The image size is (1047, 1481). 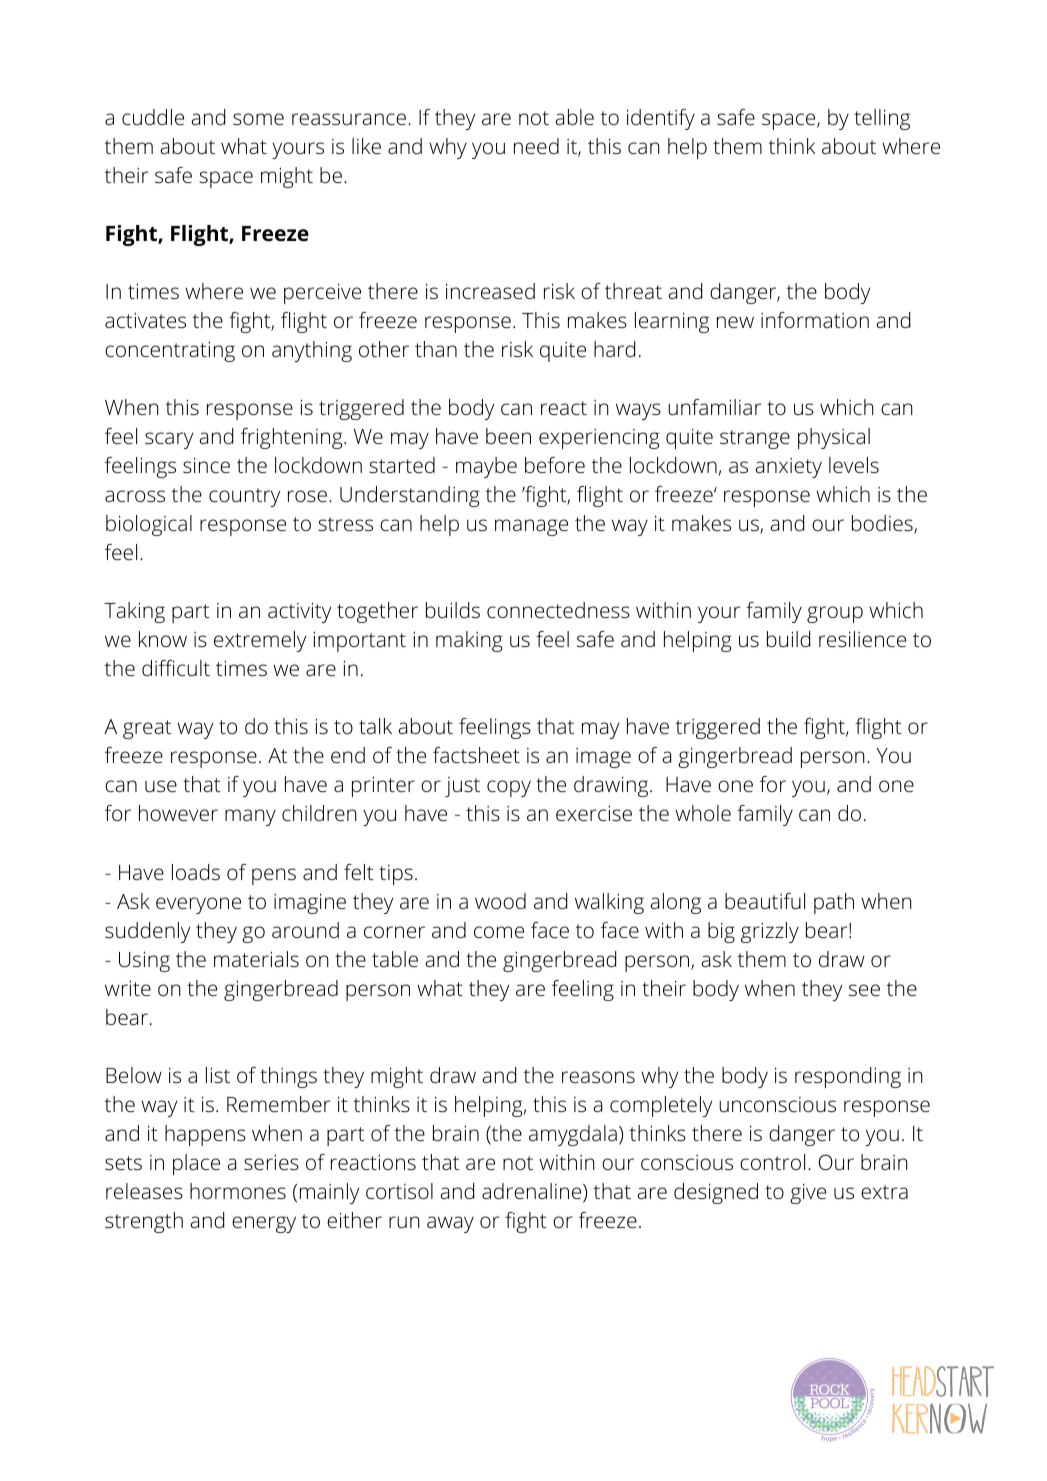 What do you see at coordinates (882, 119) in the image?
I see `telling` at bounding box center [882, 119].
